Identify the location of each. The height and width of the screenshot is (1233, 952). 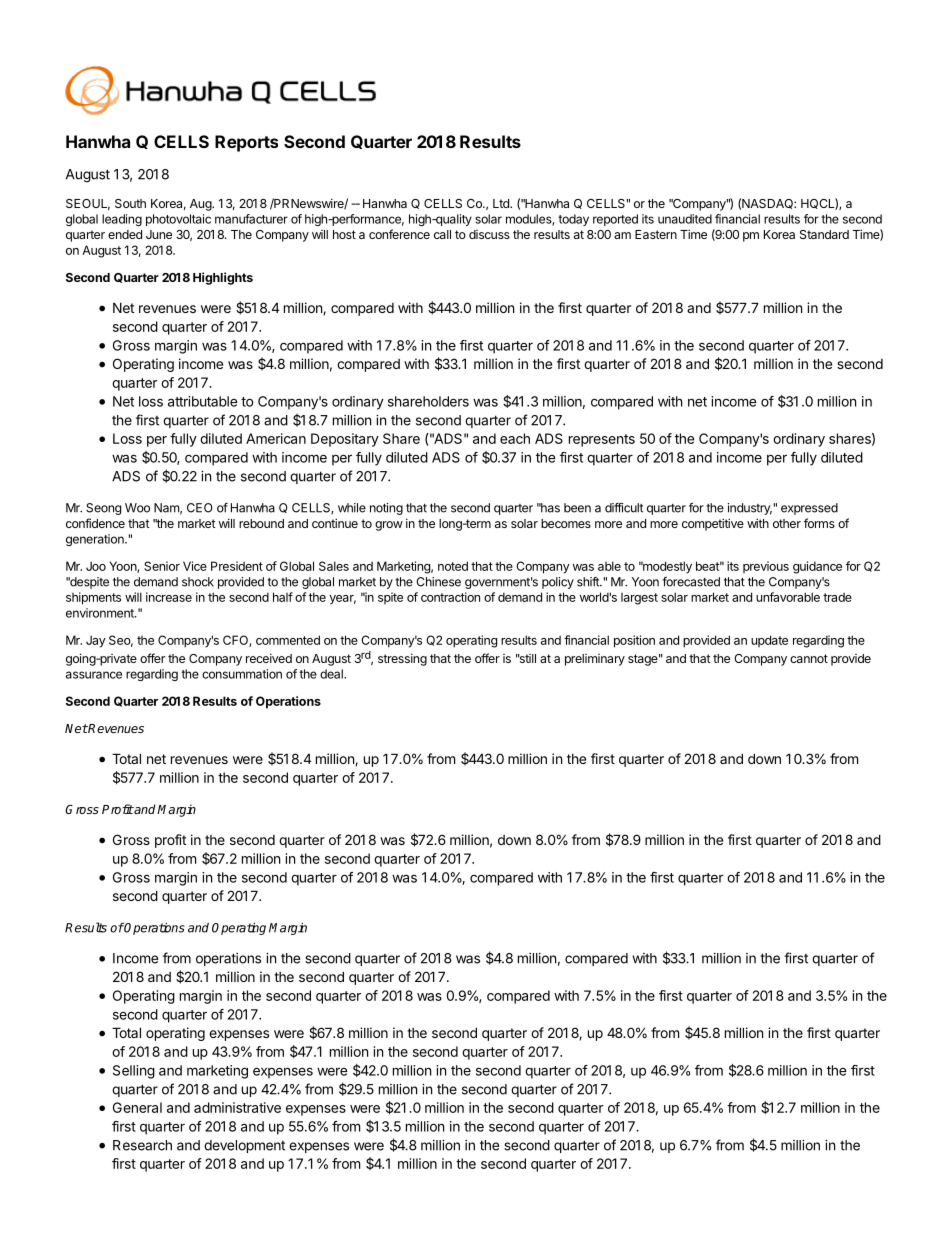
(515, 438).
